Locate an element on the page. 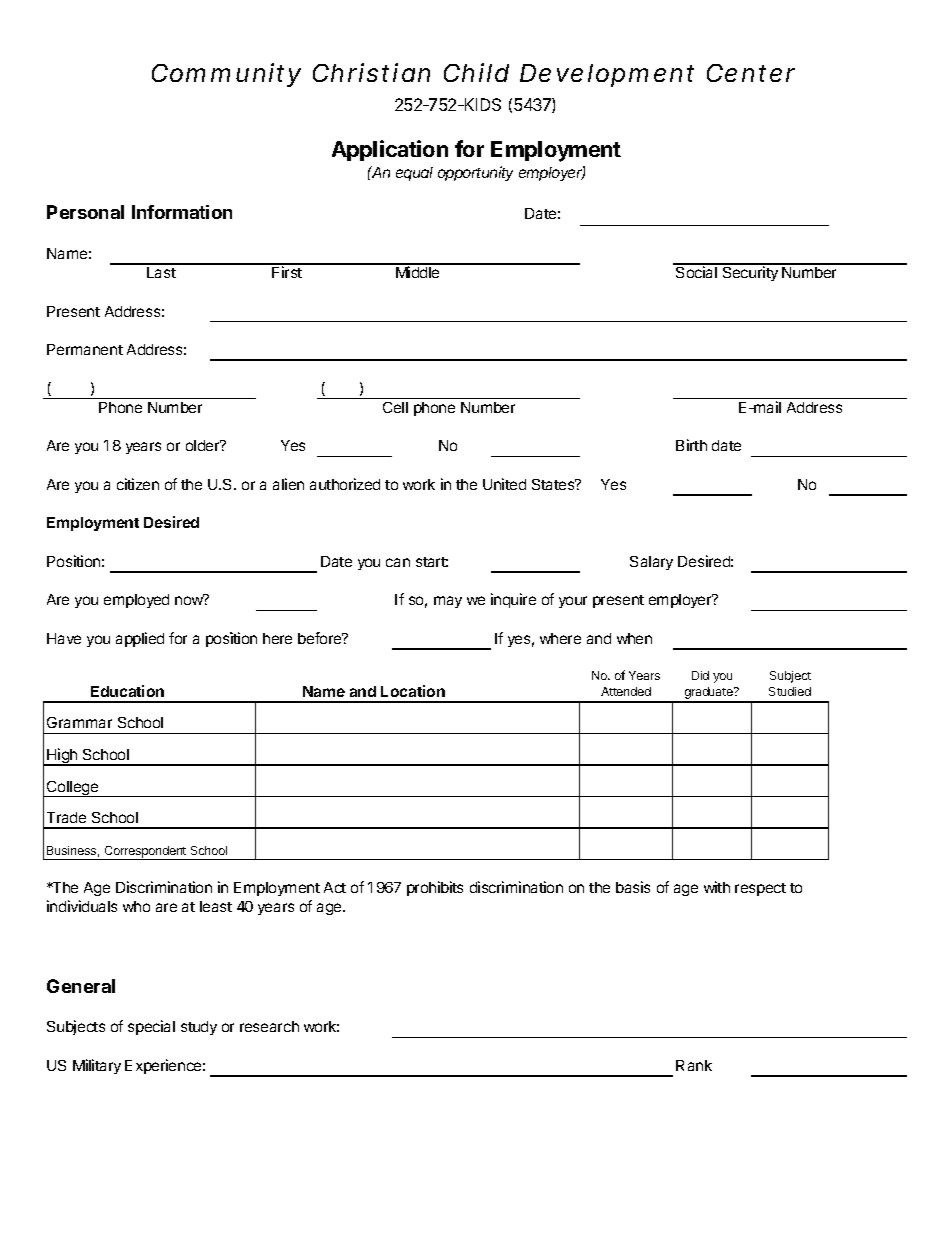 The width and height of the image is (952, 1233). with is located at coordinates (717, 887).
